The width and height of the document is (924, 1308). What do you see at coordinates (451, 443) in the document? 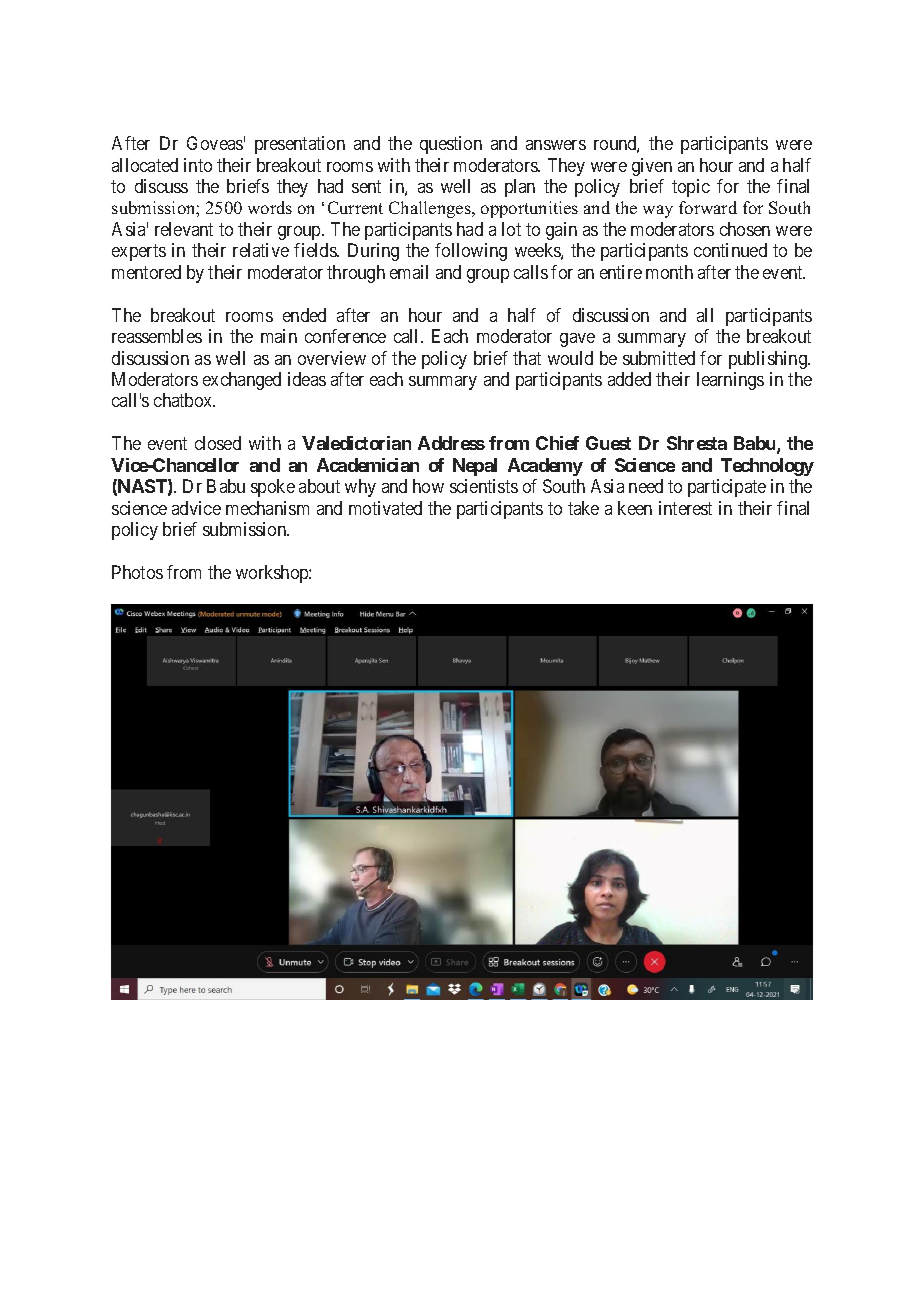
I see `Address` at bounding box center [451, 443].
